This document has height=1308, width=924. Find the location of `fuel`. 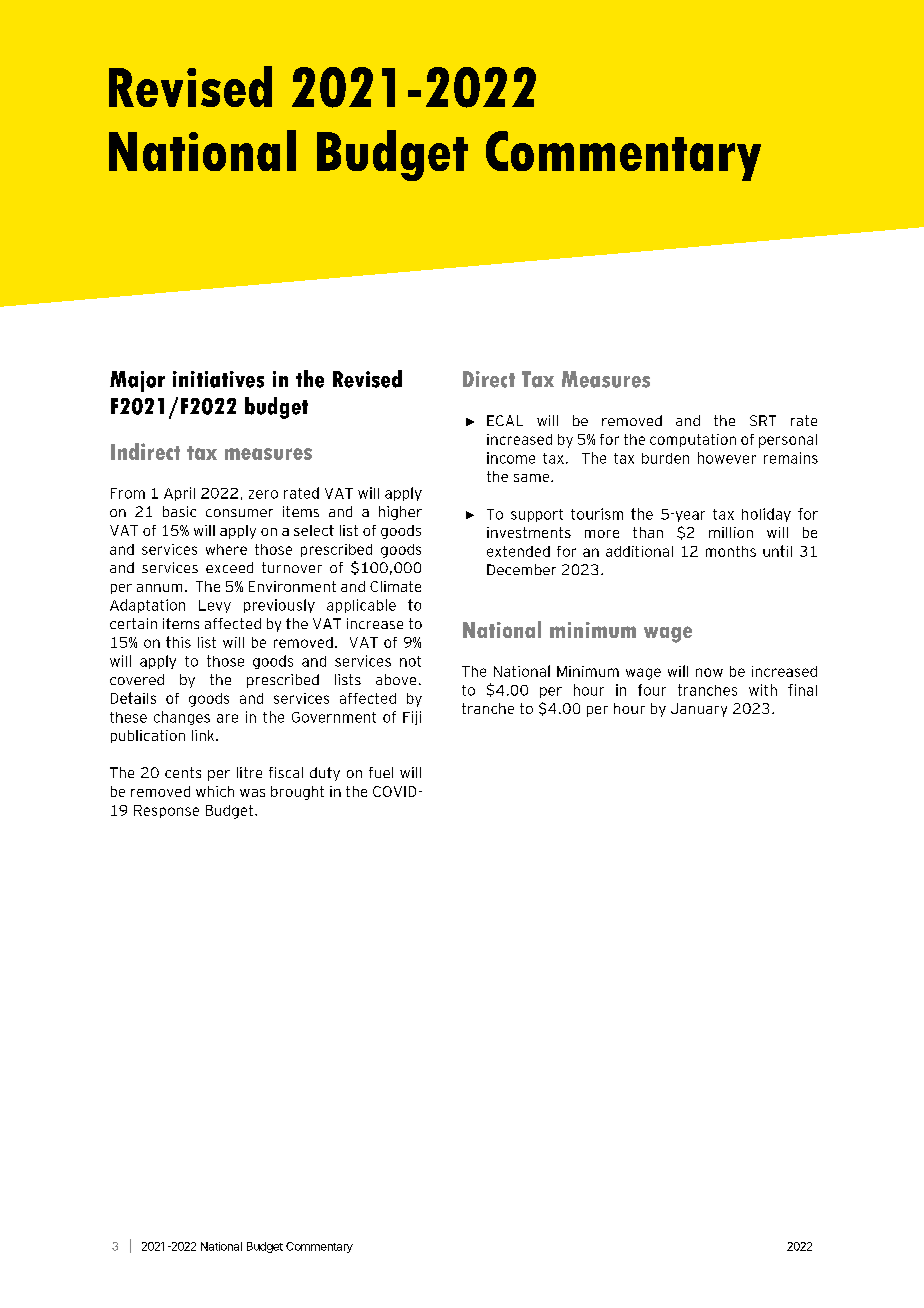

fuel is located at coordinates (381, 772).
